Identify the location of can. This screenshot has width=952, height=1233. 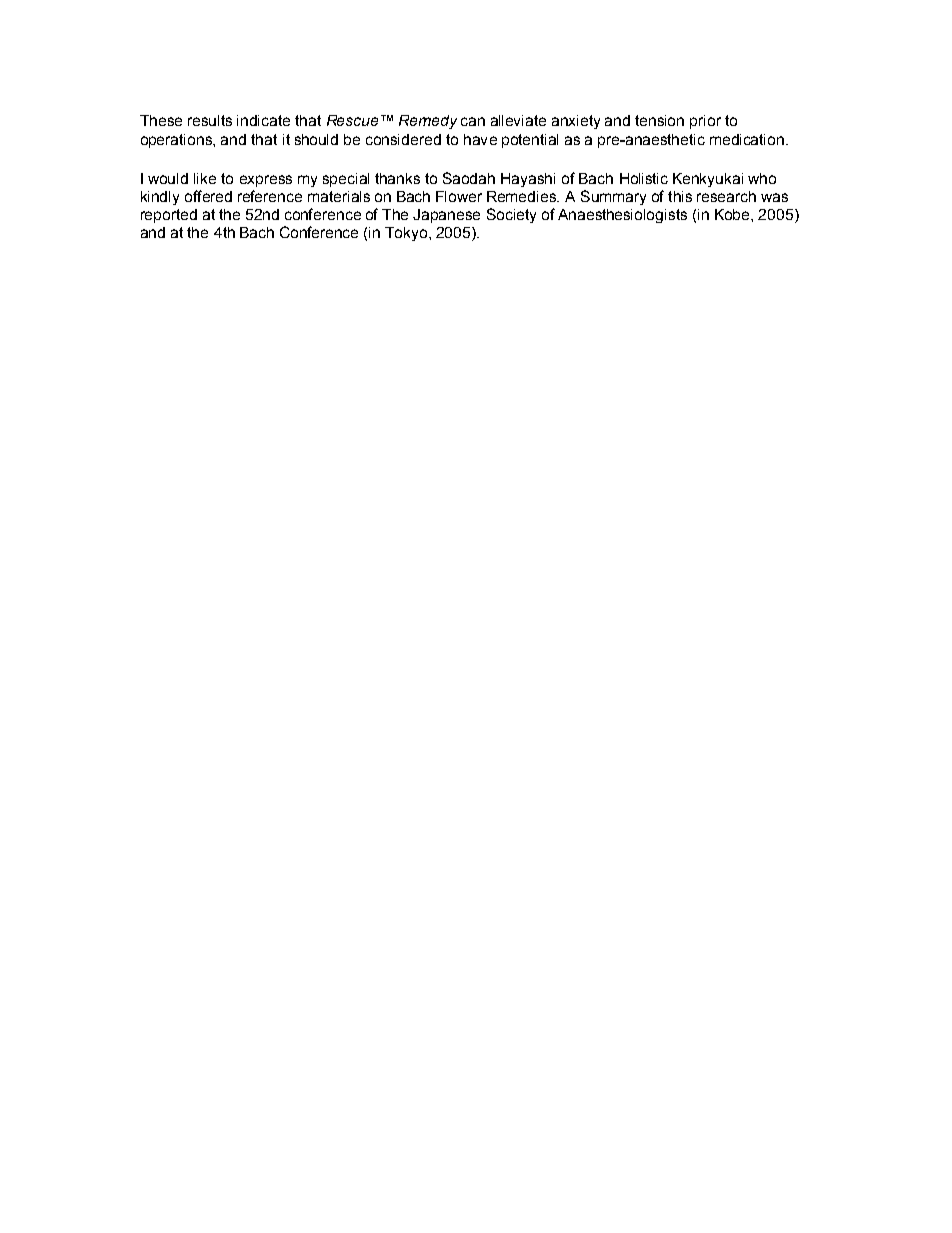
(473, 121).
